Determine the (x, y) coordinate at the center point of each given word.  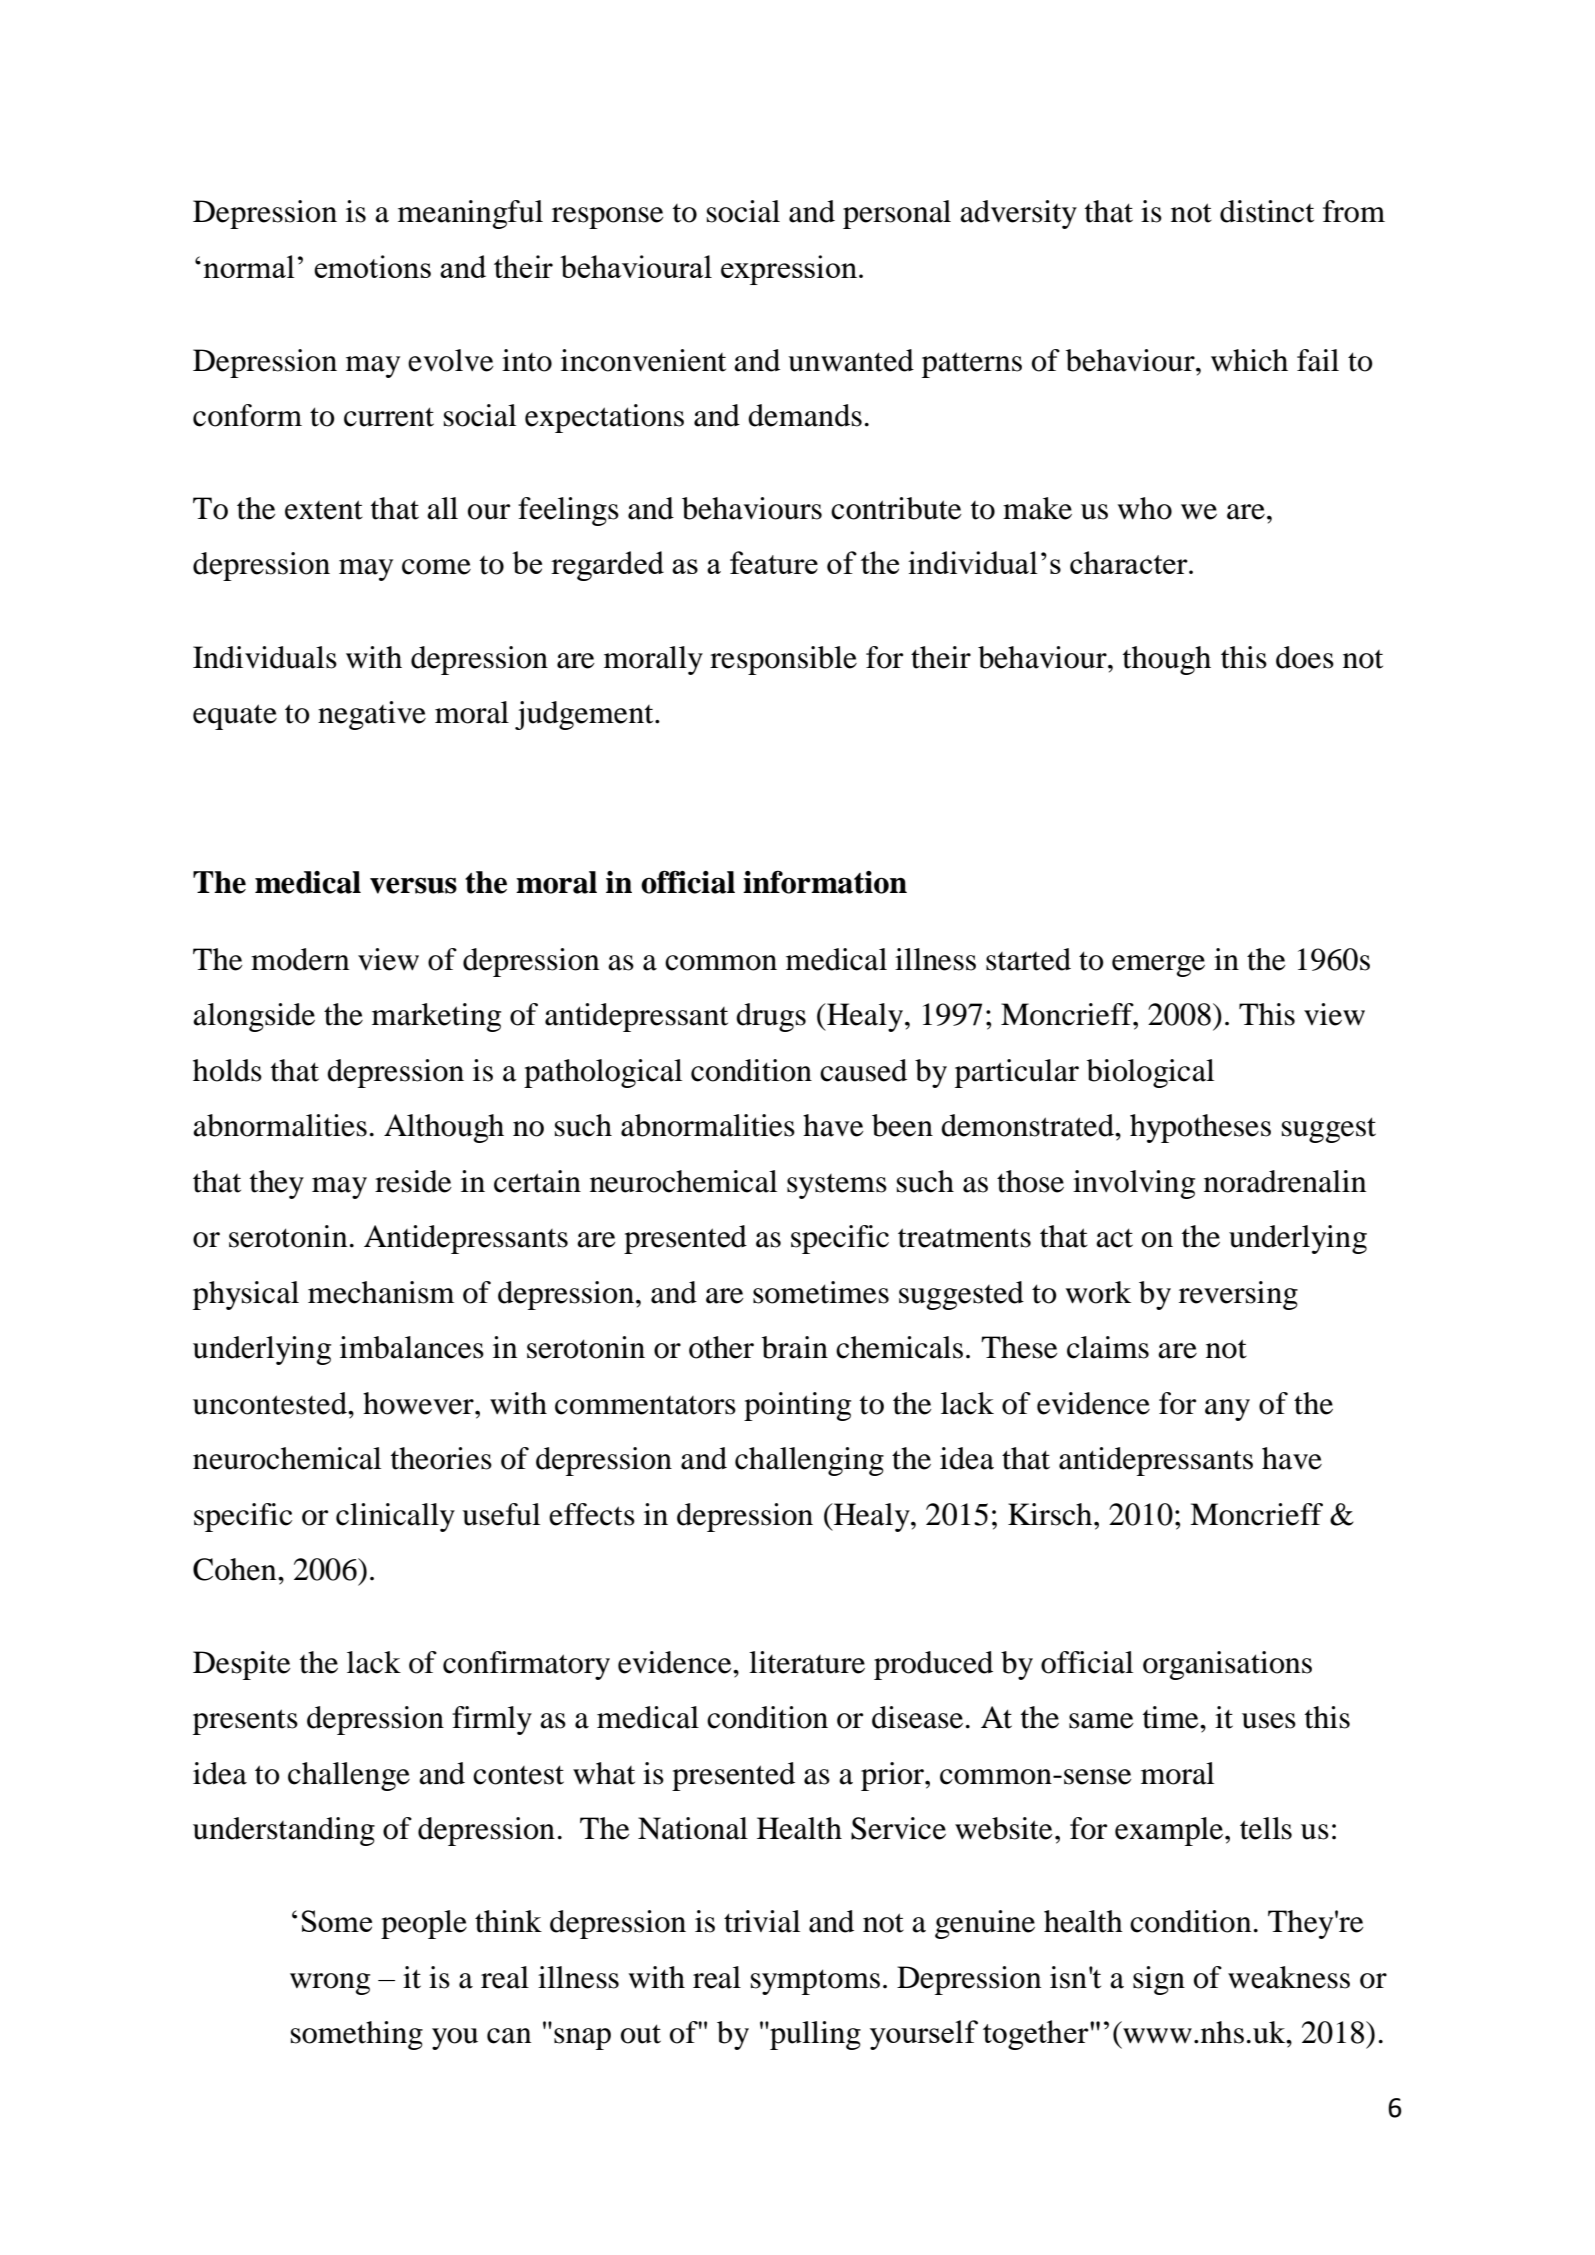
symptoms (815, 1982)
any (1227, 1410)
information (825, 882)
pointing (797, 1406)
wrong (330, 1984)
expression (789, 270)
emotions (372, 266)
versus (413, 885)
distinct (1267, 211)
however (419, 1403)
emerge (1158, 966)
